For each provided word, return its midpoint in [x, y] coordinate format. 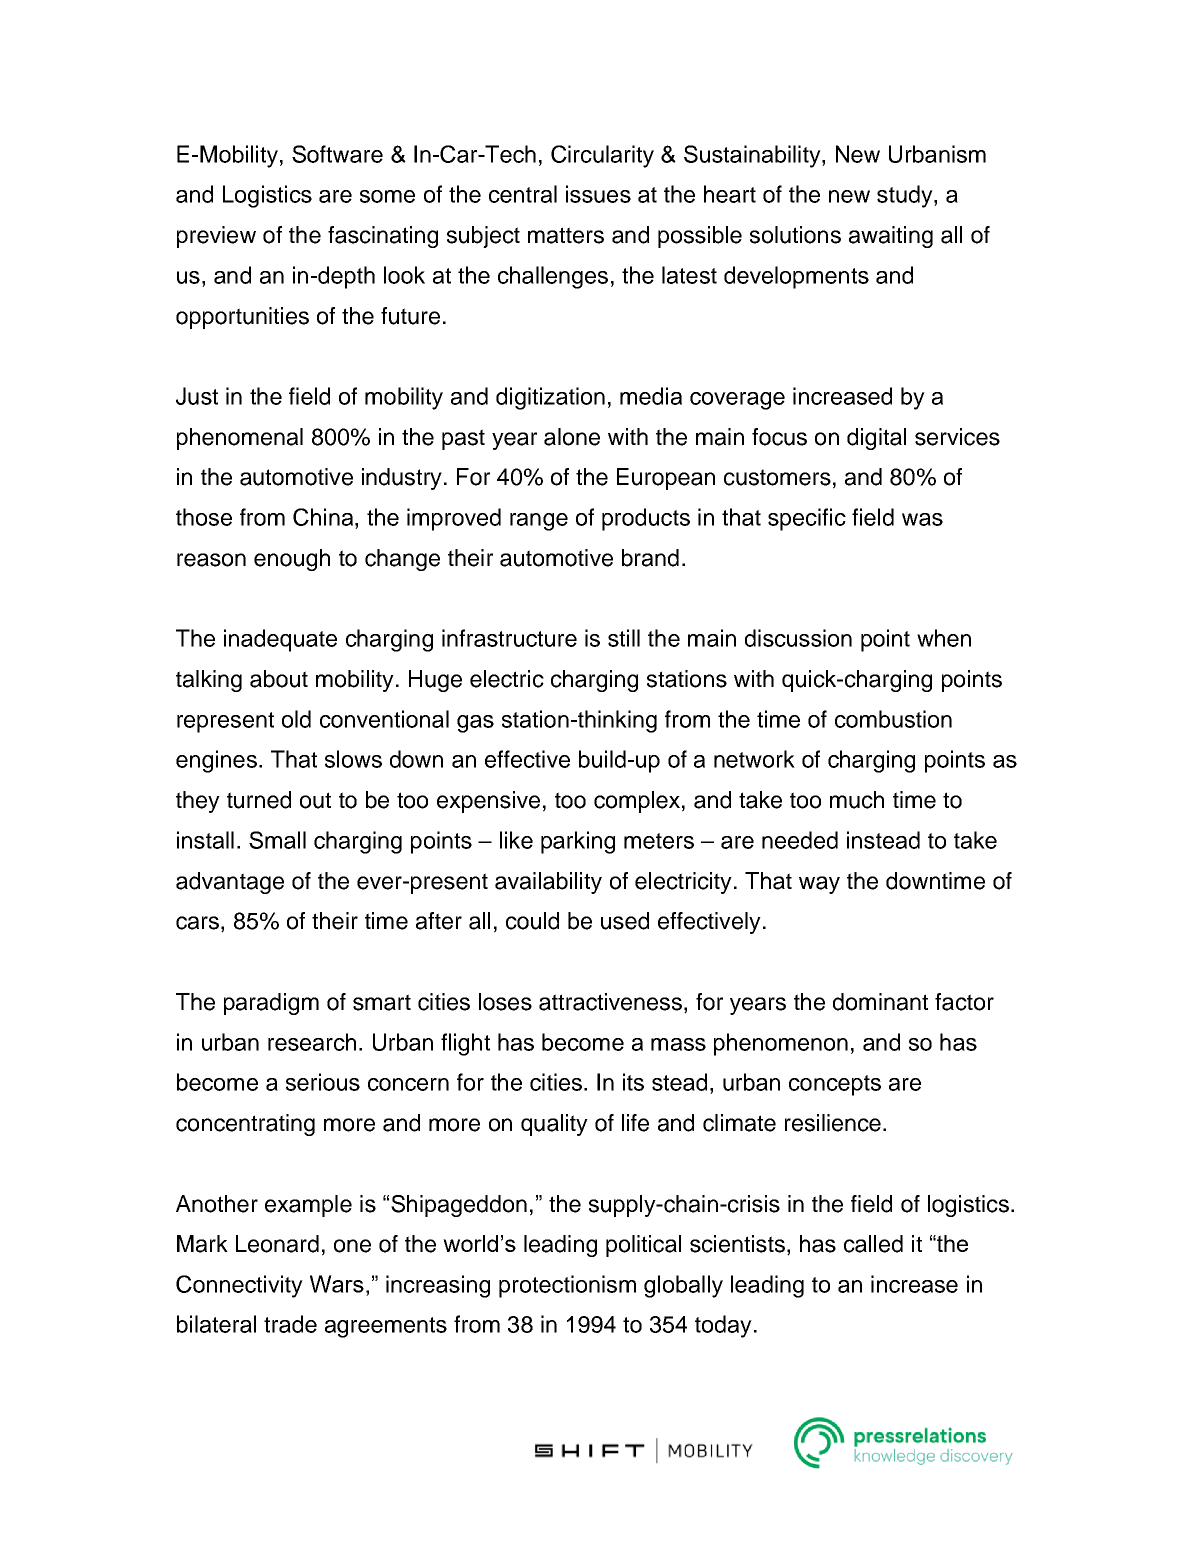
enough [292, 560]
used [625, 921]
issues [598, 194]
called [873, 1244]
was [922, 519]
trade [290, 1324]
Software [337, 154]
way [819, 885]
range [539, 522]
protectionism [567, 1286]
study [906, 196]
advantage [230, 883]
